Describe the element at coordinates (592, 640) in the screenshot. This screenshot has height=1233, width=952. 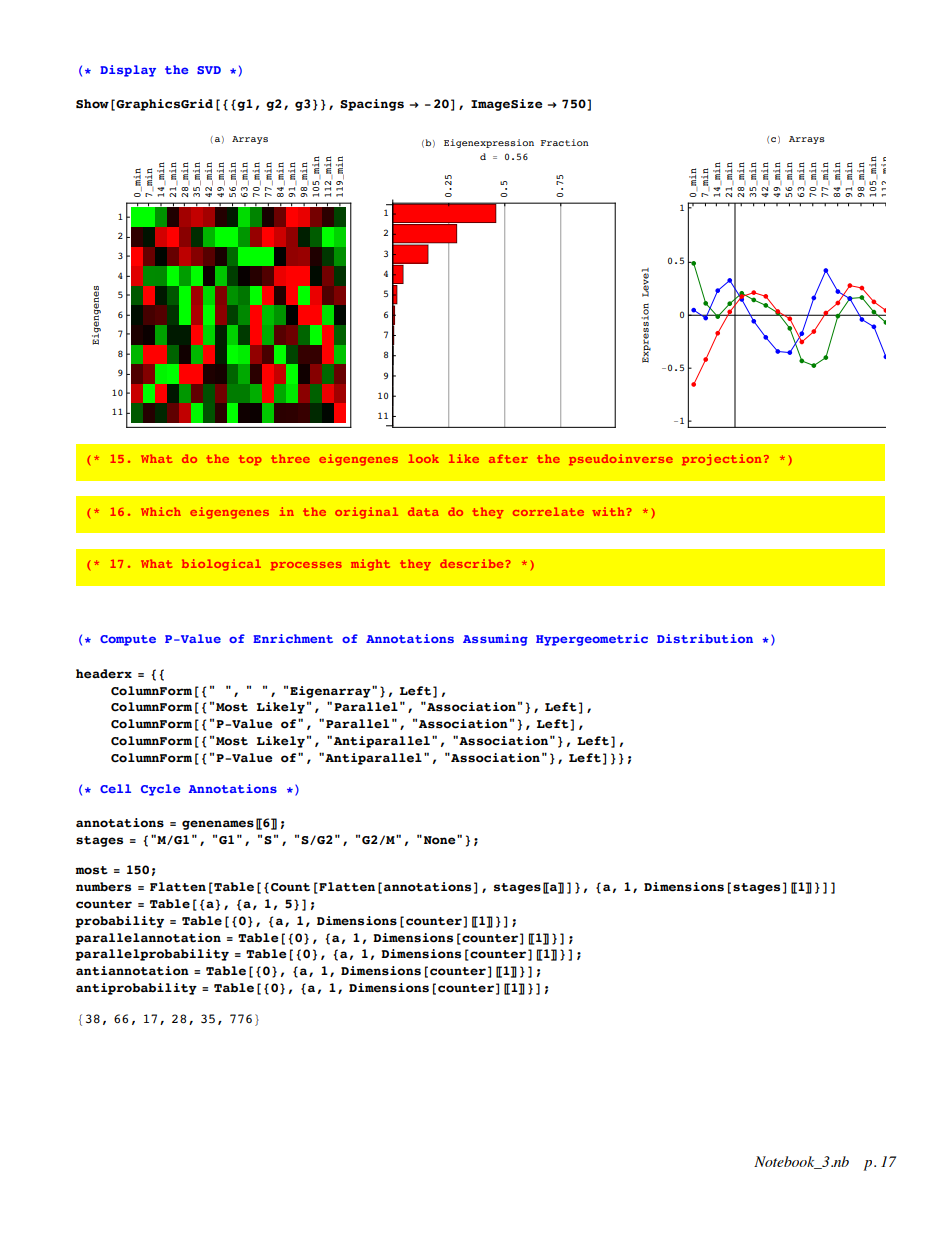
I see `Hypergeometric` at that location.
